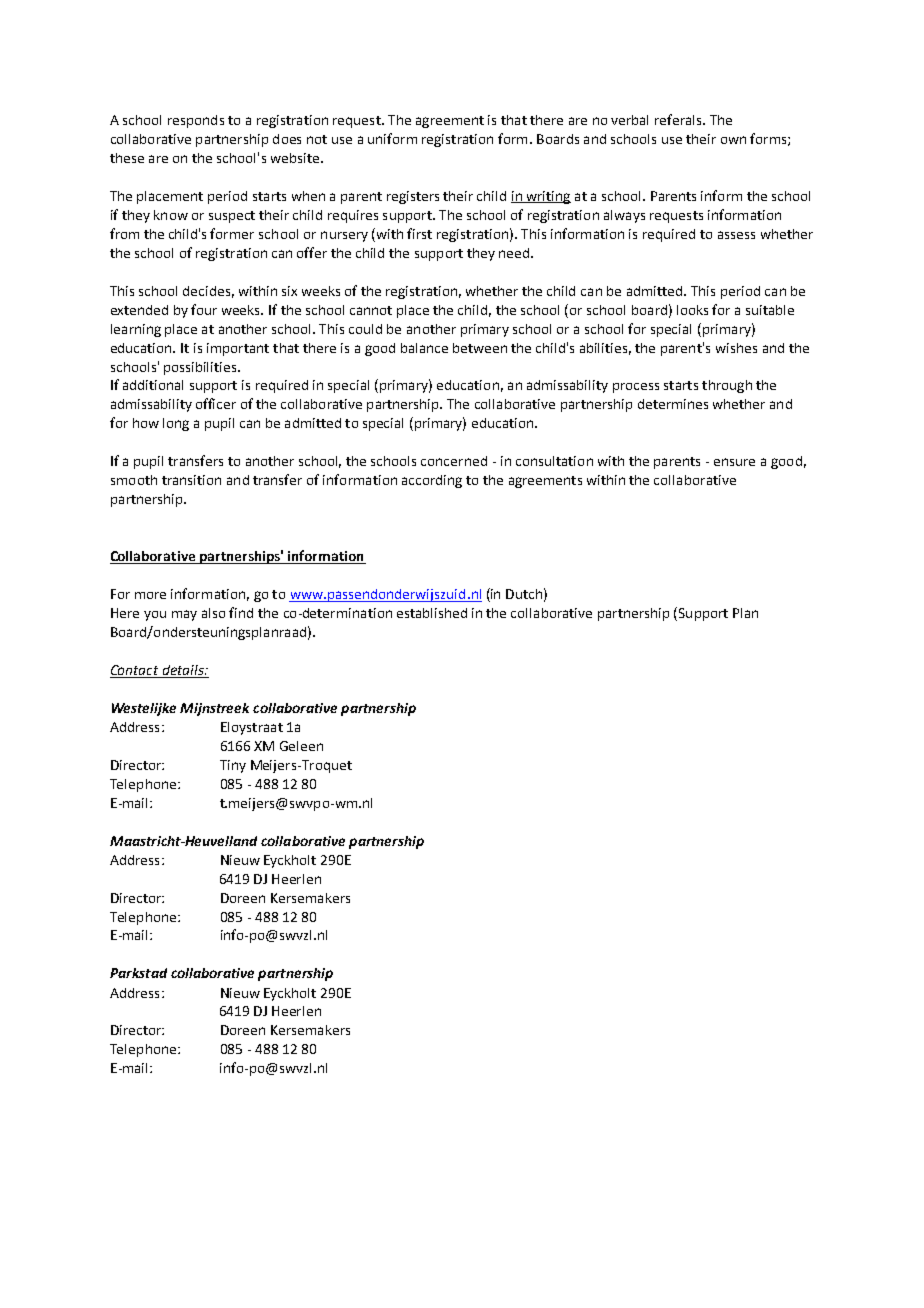  Describe the element at coordinates (196, 121) in the screenshot. I see `responds` at that location.
